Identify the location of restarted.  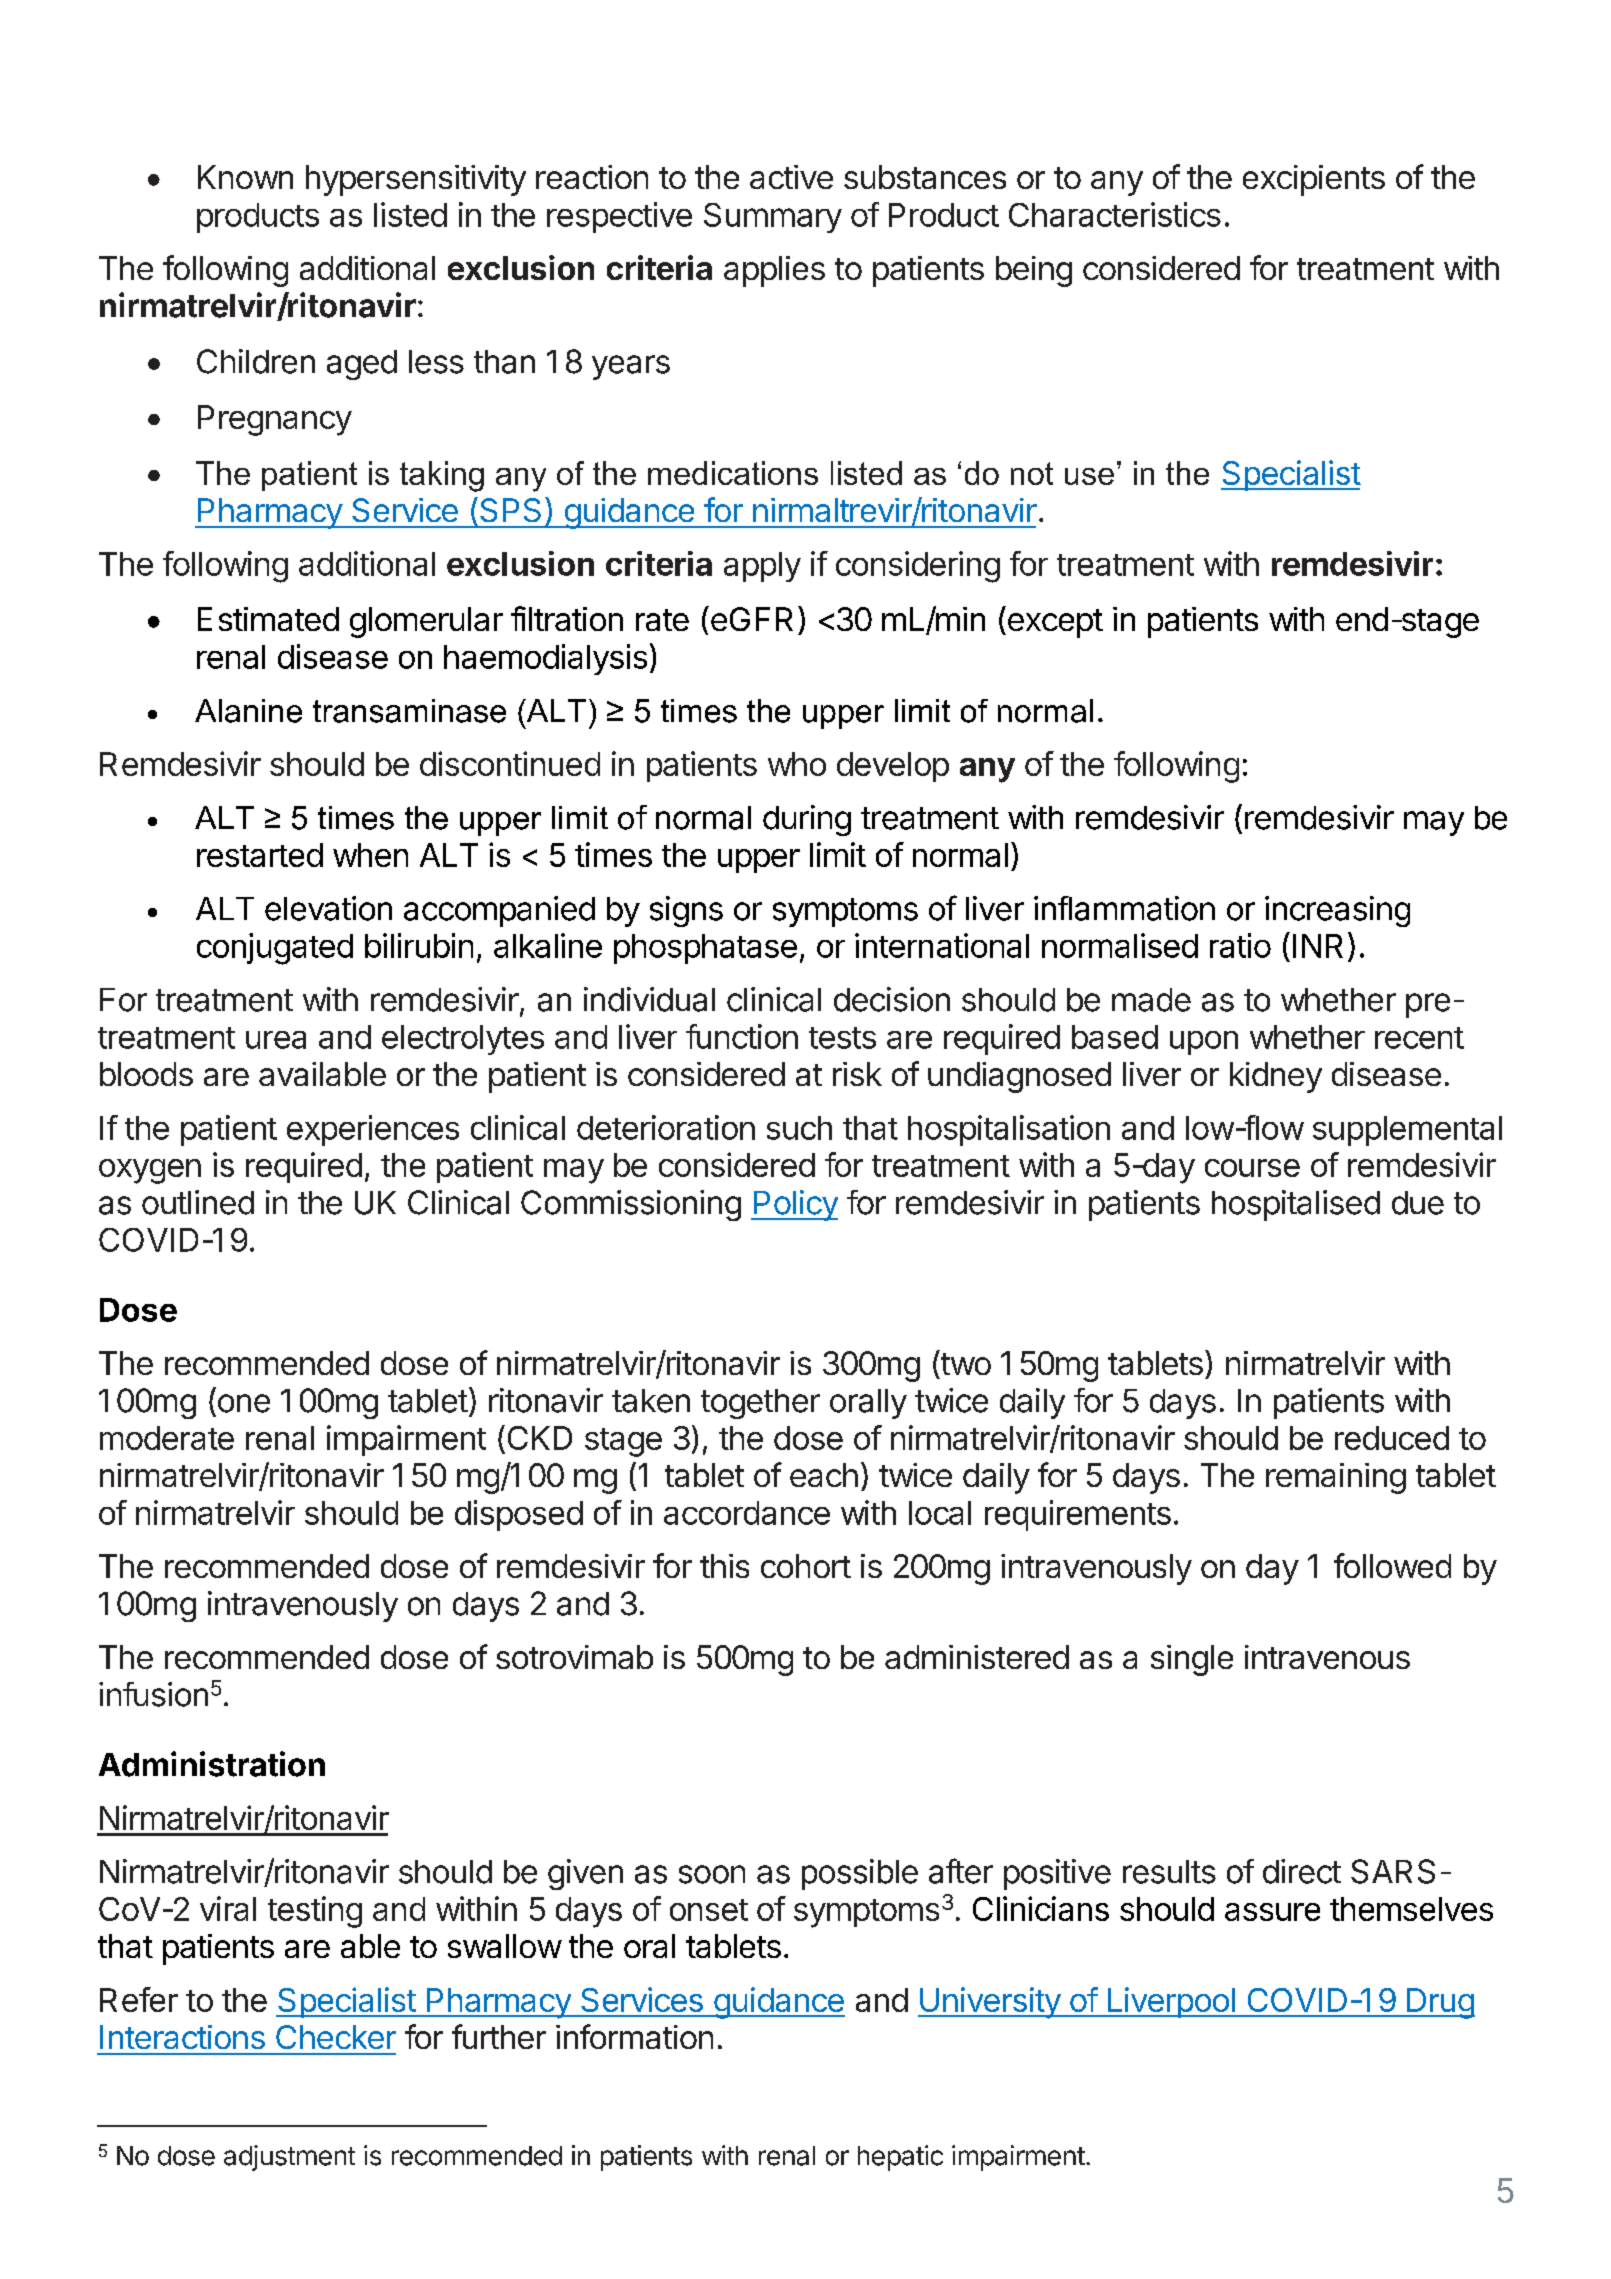
(260, 855).
